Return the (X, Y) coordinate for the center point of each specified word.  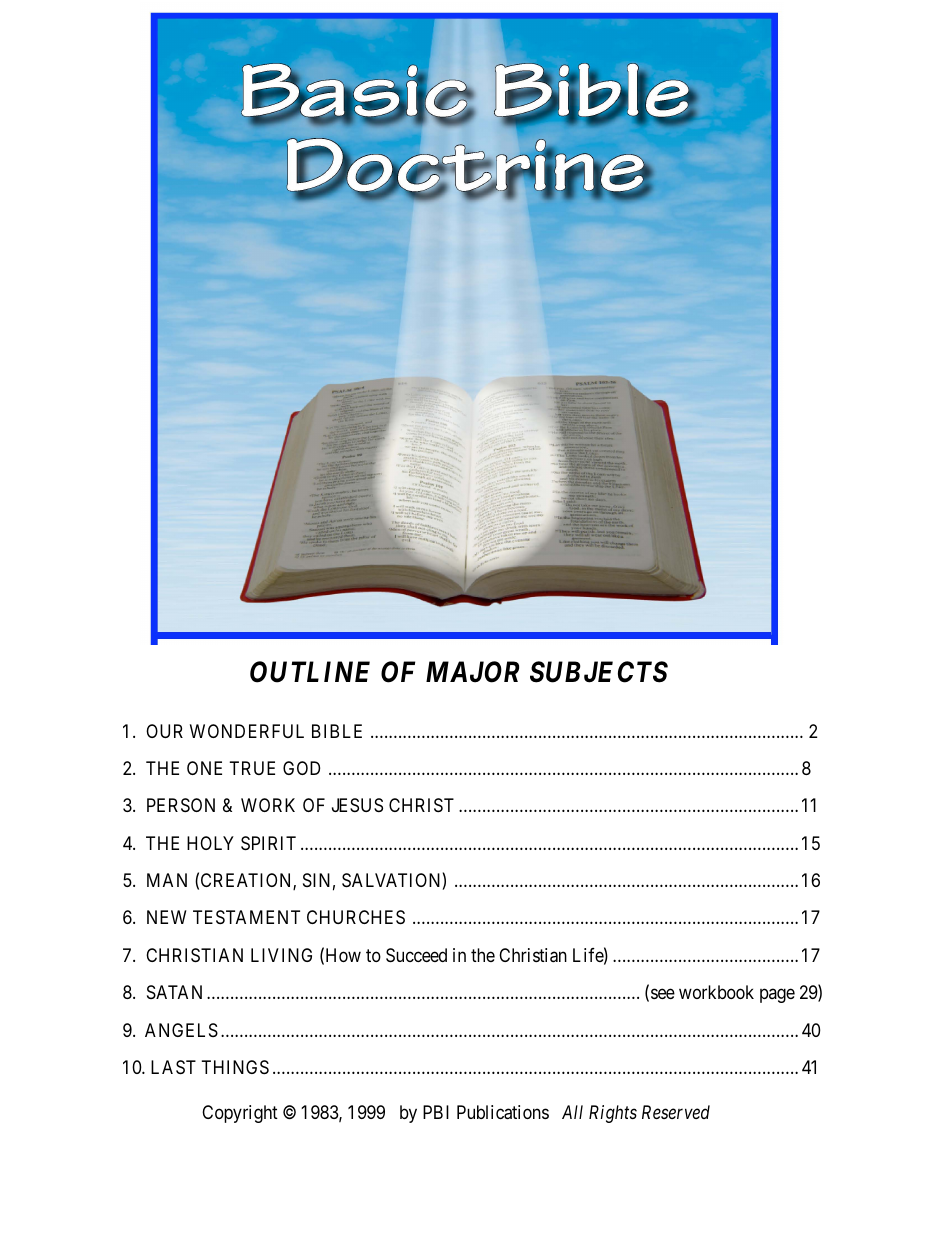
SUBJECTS (599, 672)
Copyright (240, 1114)
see (663, 994)
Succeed (416, 955)
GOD (301, 768)
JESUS (357, 805)
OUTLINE (310, 672)
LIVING (281, 955)
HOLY (210, 843)
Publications (503, 1112)
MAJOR (472, 672)
